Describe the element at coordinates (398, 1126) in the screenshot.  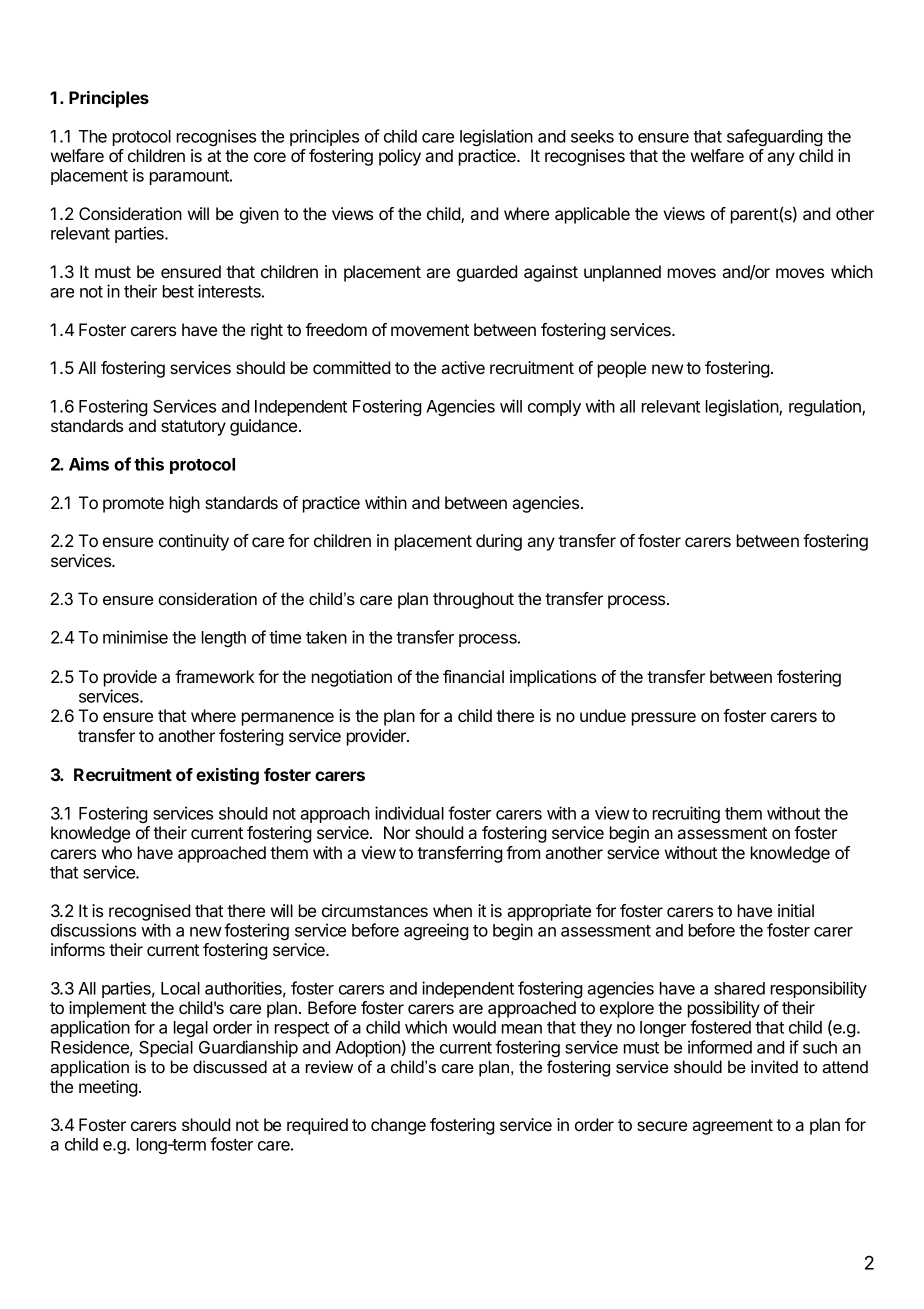
I see `change` at that location.
